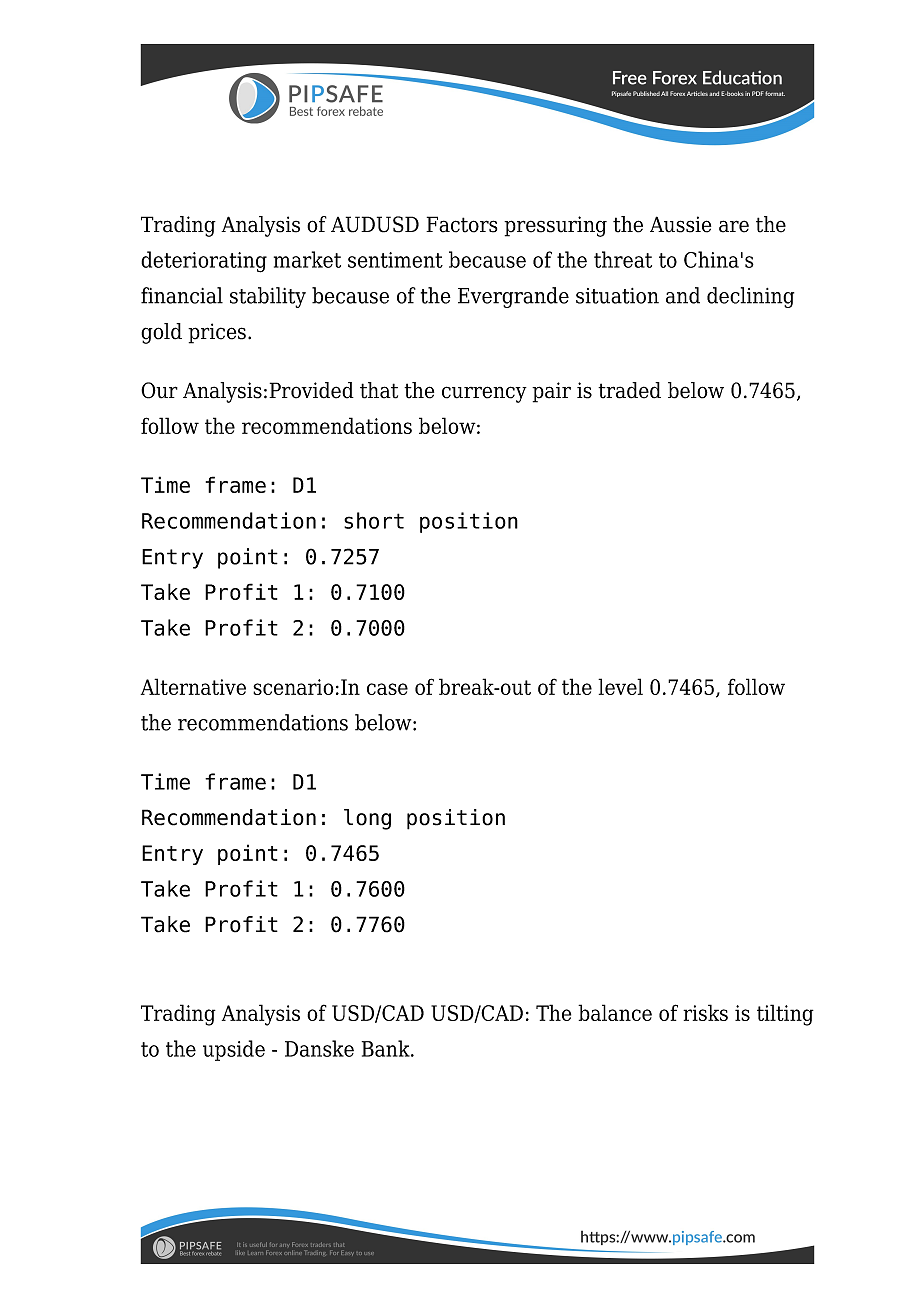 This screenshot has height=1308, width=924. I want to click on Alternative, so click(193, 686).
